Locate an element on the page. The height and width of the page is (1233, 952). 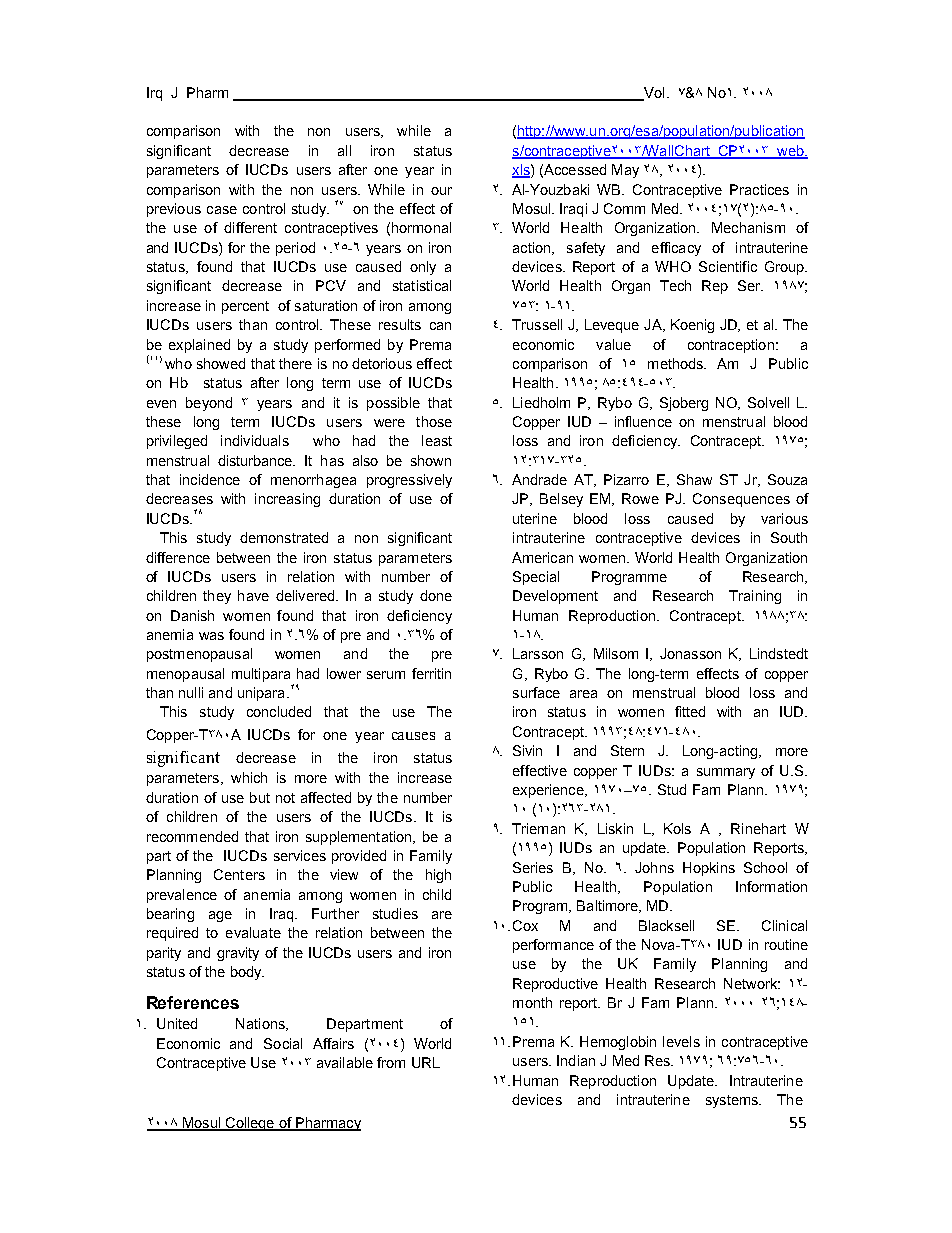
College is located at coordinates (249, 1124).
